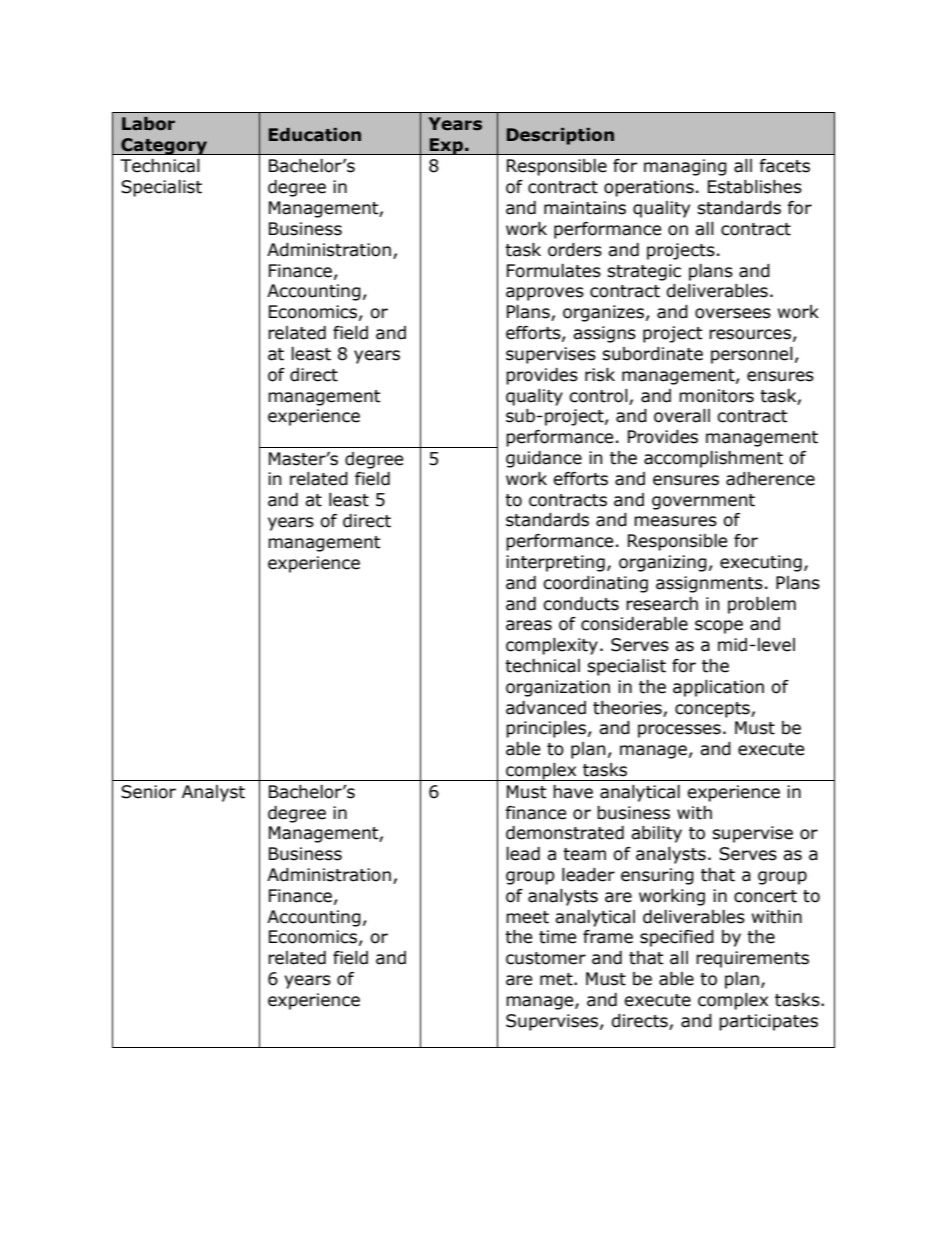 This page has height=1233, width=952. What do you see at coordinates (682, 416) in the page?
I see `overall` at bounding box center [682, 416].
